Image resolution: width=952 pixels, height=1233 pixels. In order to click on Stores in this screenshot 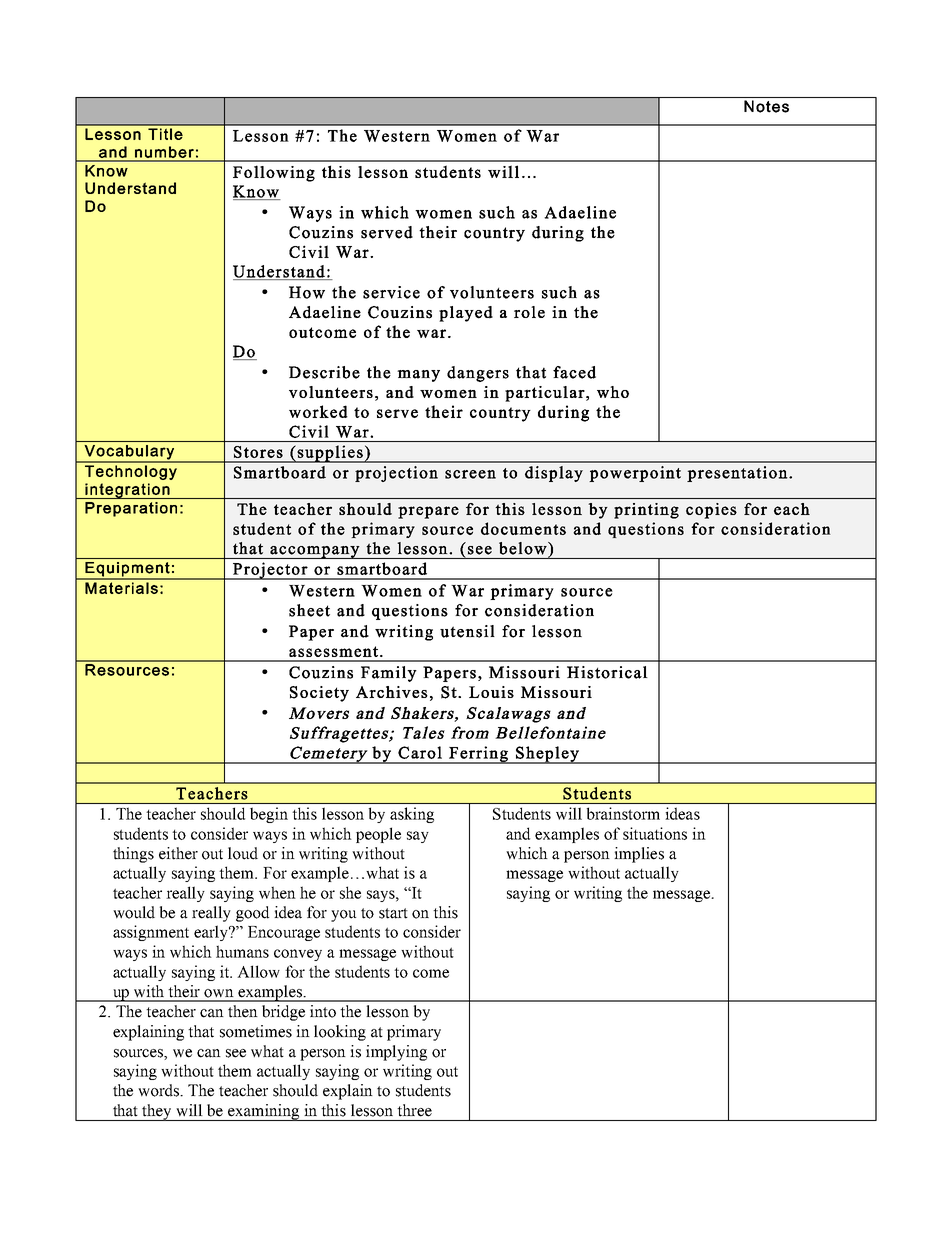, I will do `click(258, 452)`.
